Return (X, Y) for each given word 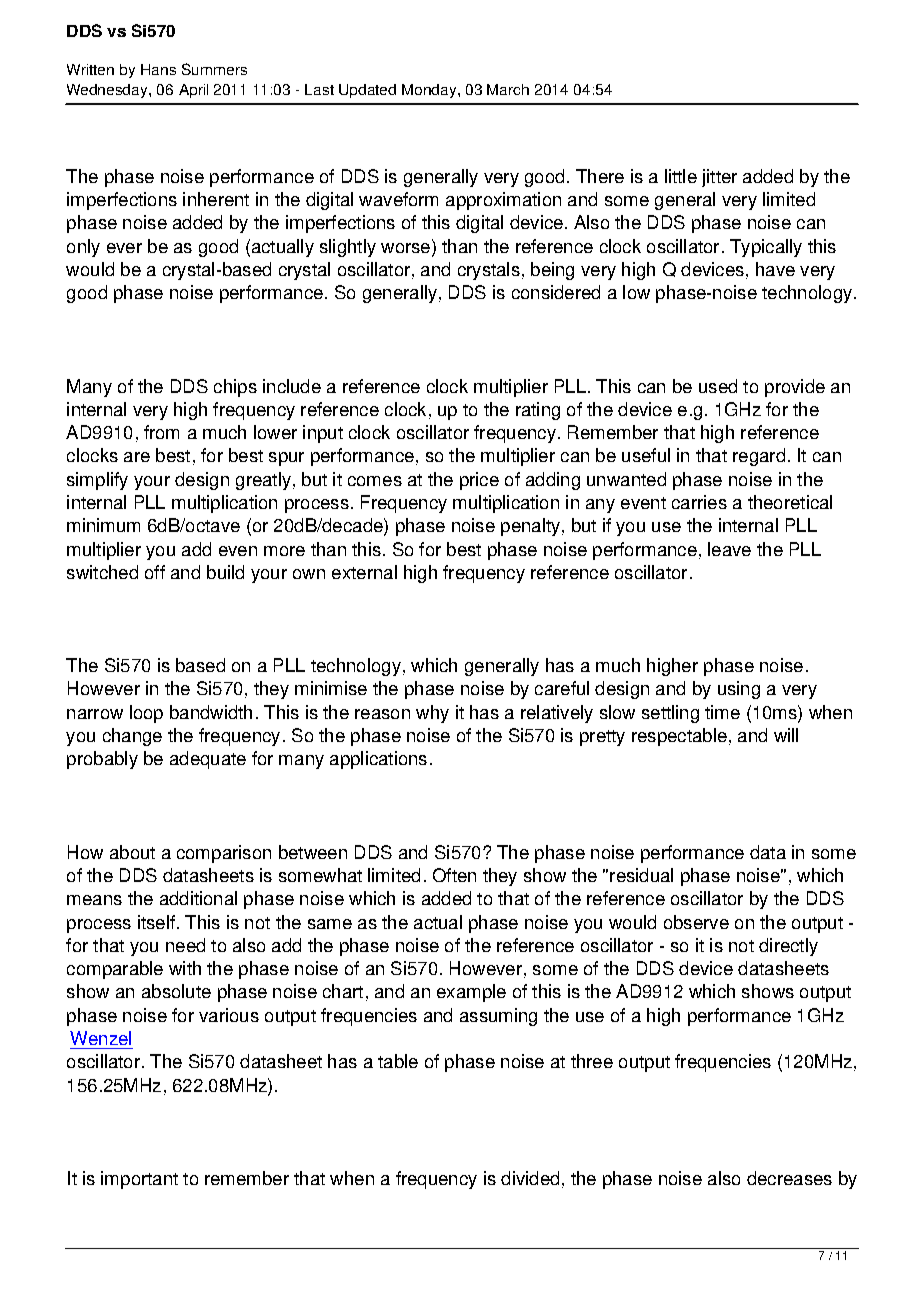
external (364, 572)
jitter (719, 178)
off (155, 572)
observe (696, 922)
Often (454, 875)
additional (198, 898)
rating (538, 411)
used (718, 386)
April (193, 91)
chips (235, 388)
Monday (430, 91)
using (739, 690)
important (139, 1180)
